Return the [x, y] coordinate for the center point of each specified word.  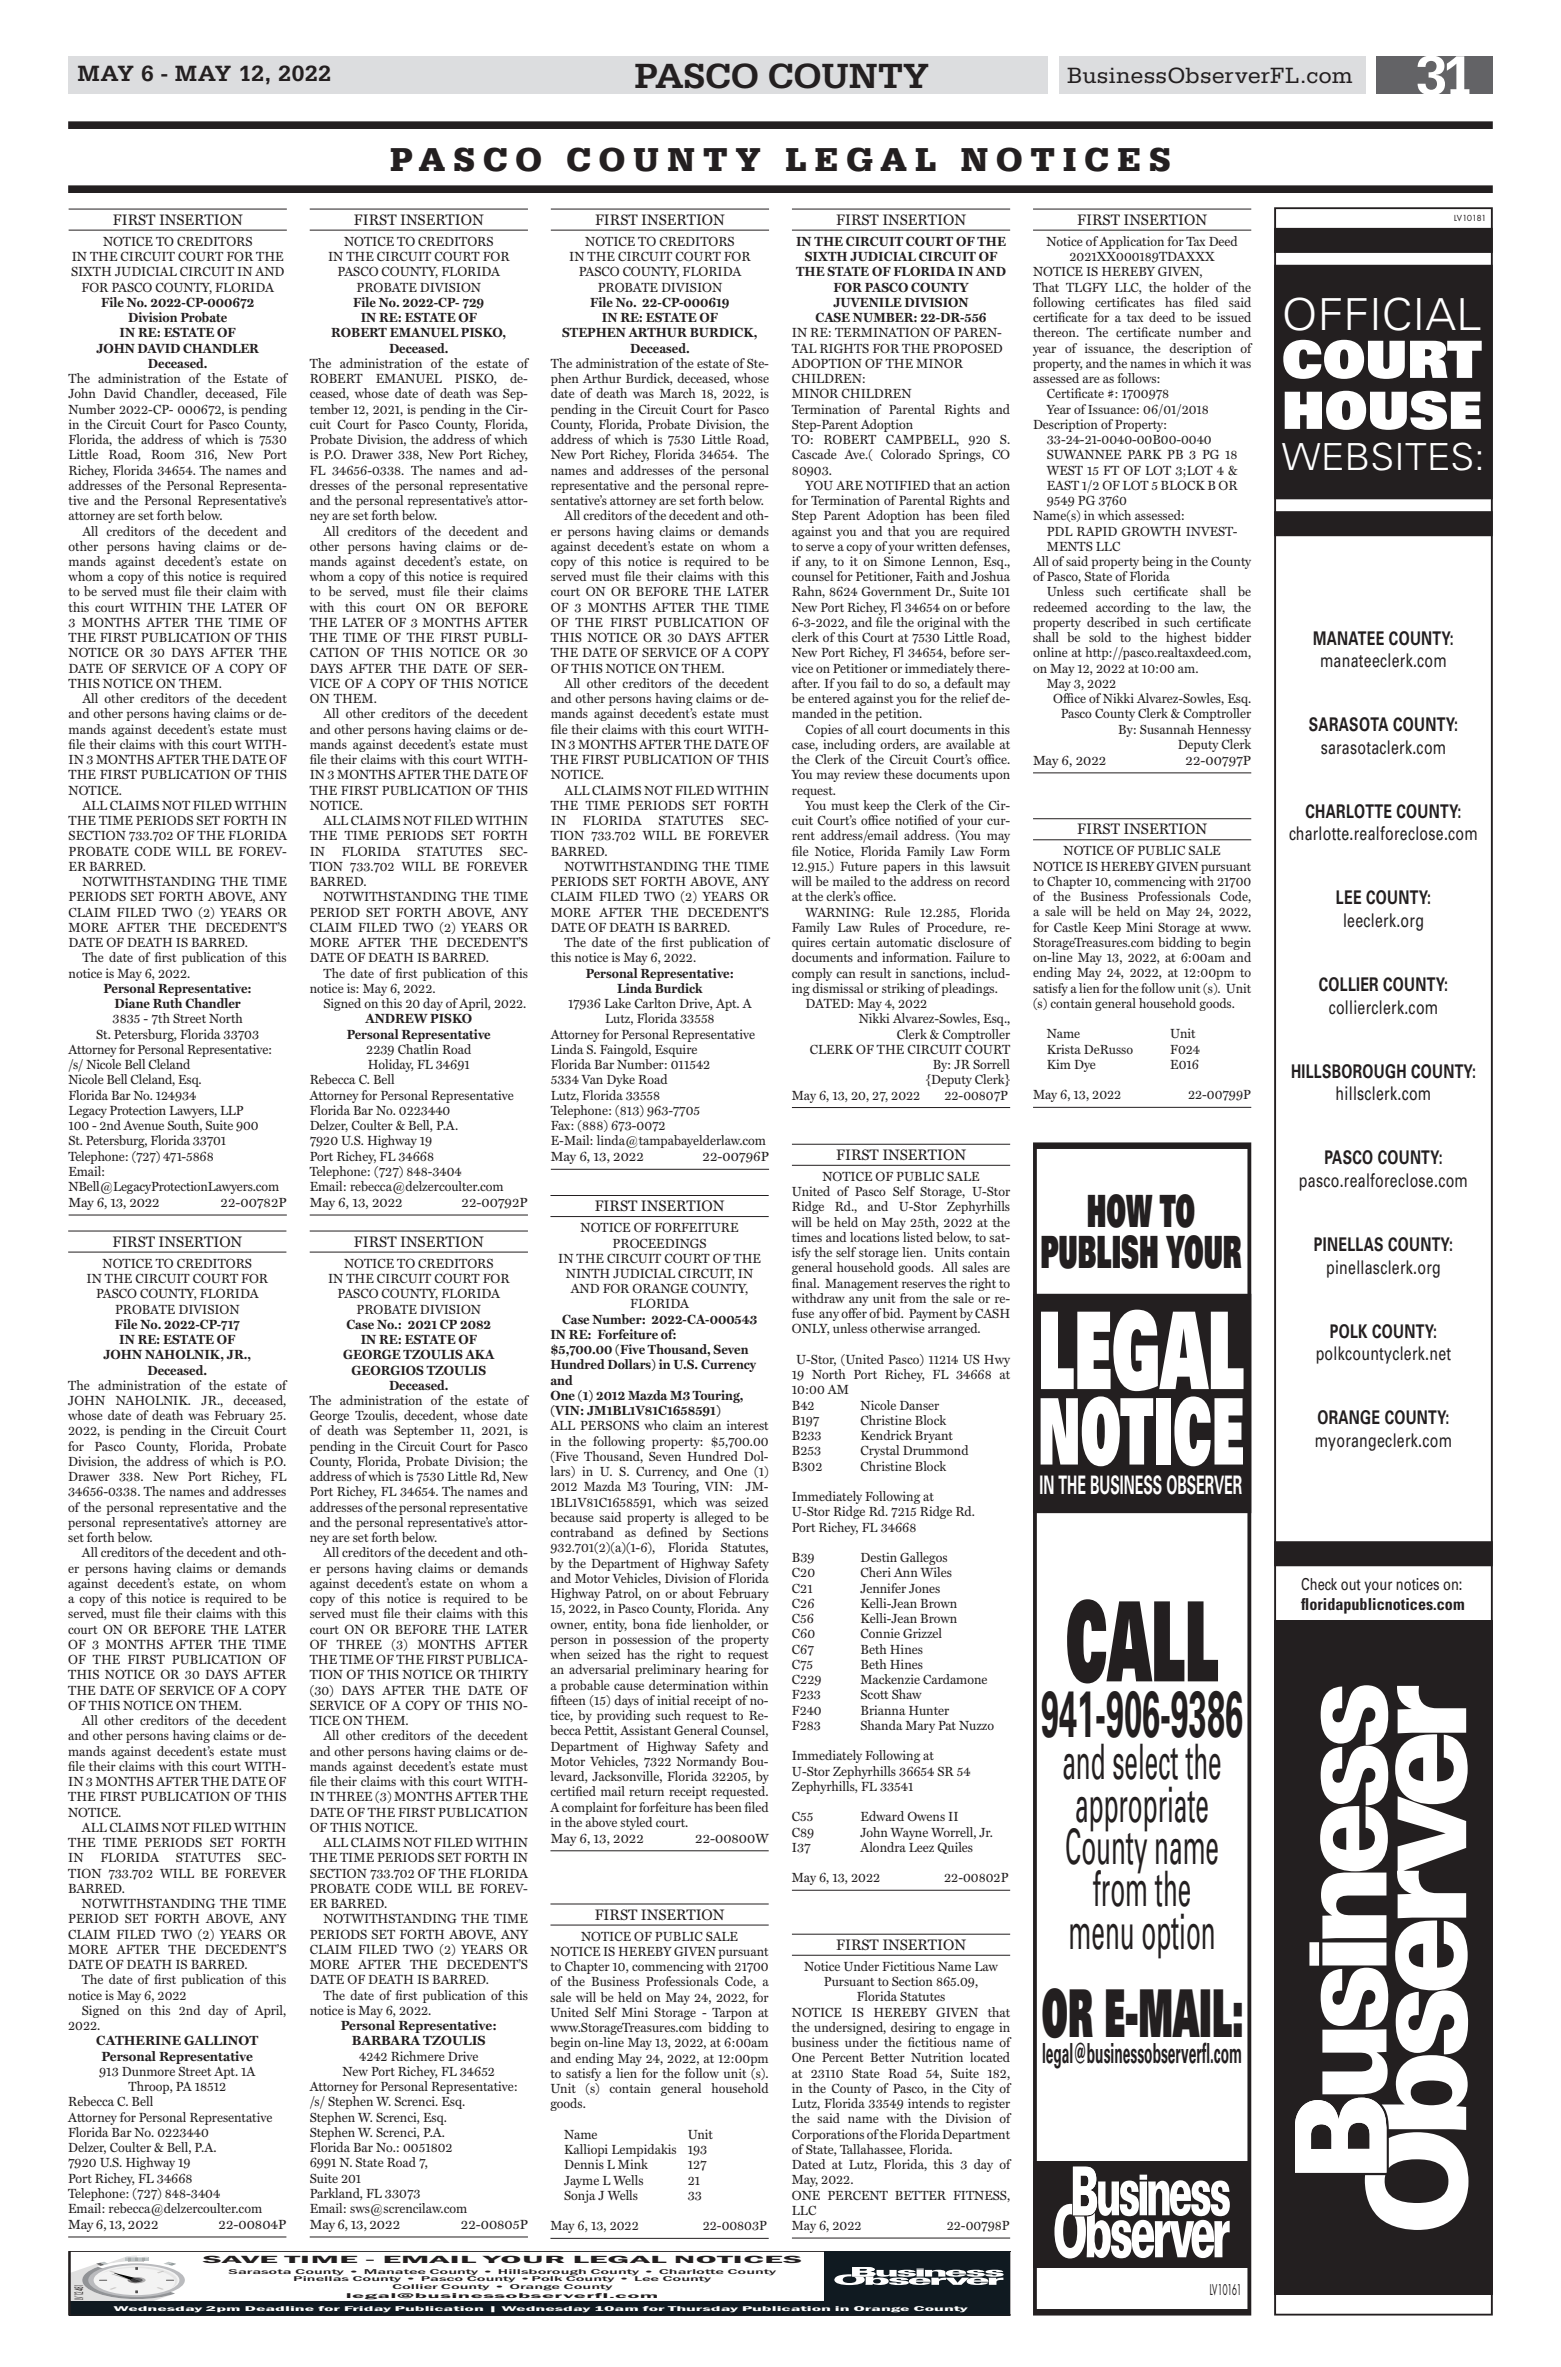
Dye [1085, 1066]
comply [812, 974]
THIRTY [503, 1674]
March [677, 393]
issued [1234, 317]
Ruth [167, 1003]
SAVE [240, 2259]
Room [168, 454]
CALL [1142, 1641]
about [697, 1593]
